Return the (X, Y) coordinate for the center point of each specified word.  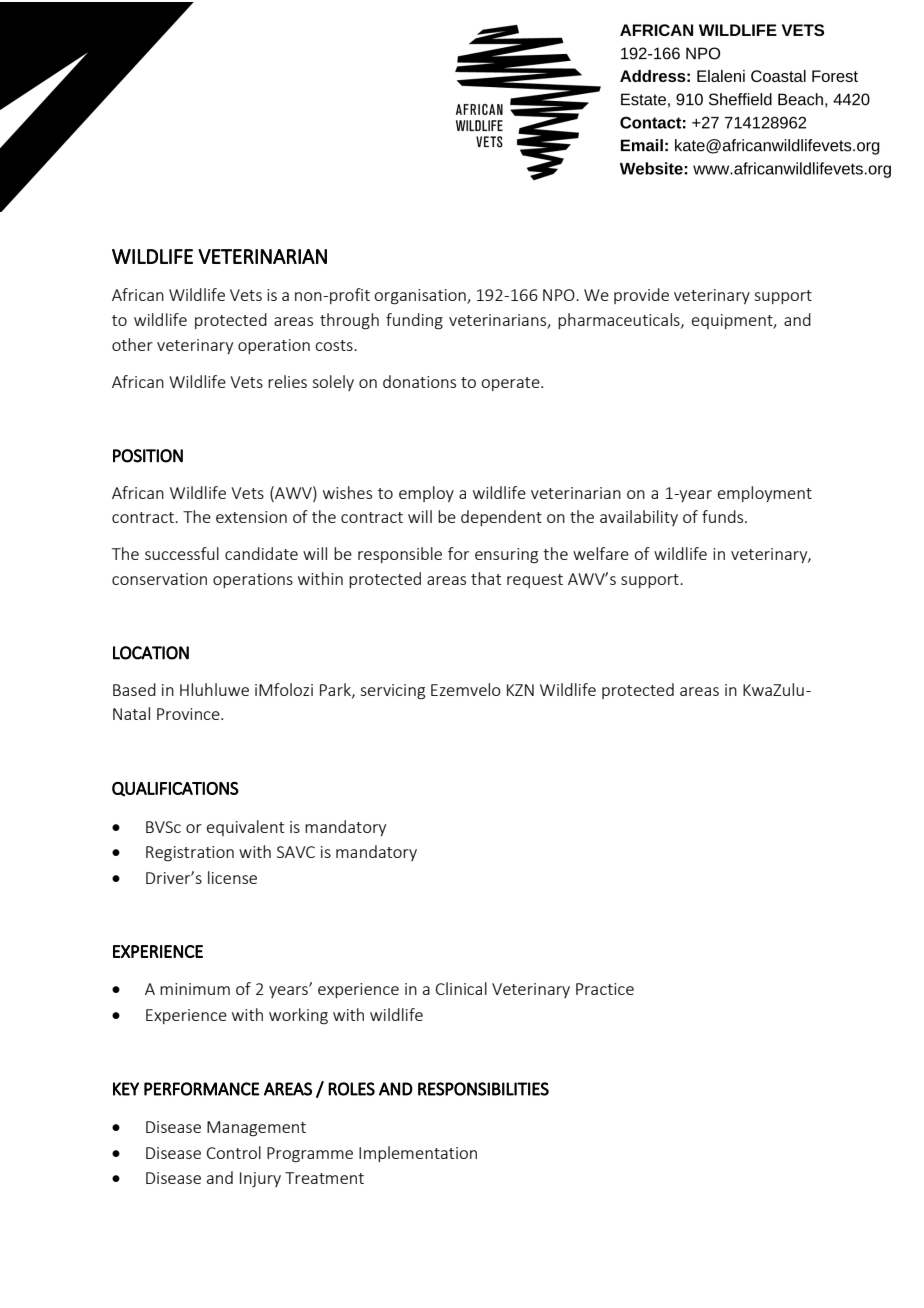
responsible (400, 555)
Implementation (418, 1154)
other (132, 344)
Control (234, 1152)
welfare (601, 553)
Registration (190, 854)
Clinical (461, 988)
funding (414, 321)
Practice (605, 989)
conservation (159, 579)
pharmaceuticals (620, 321)
